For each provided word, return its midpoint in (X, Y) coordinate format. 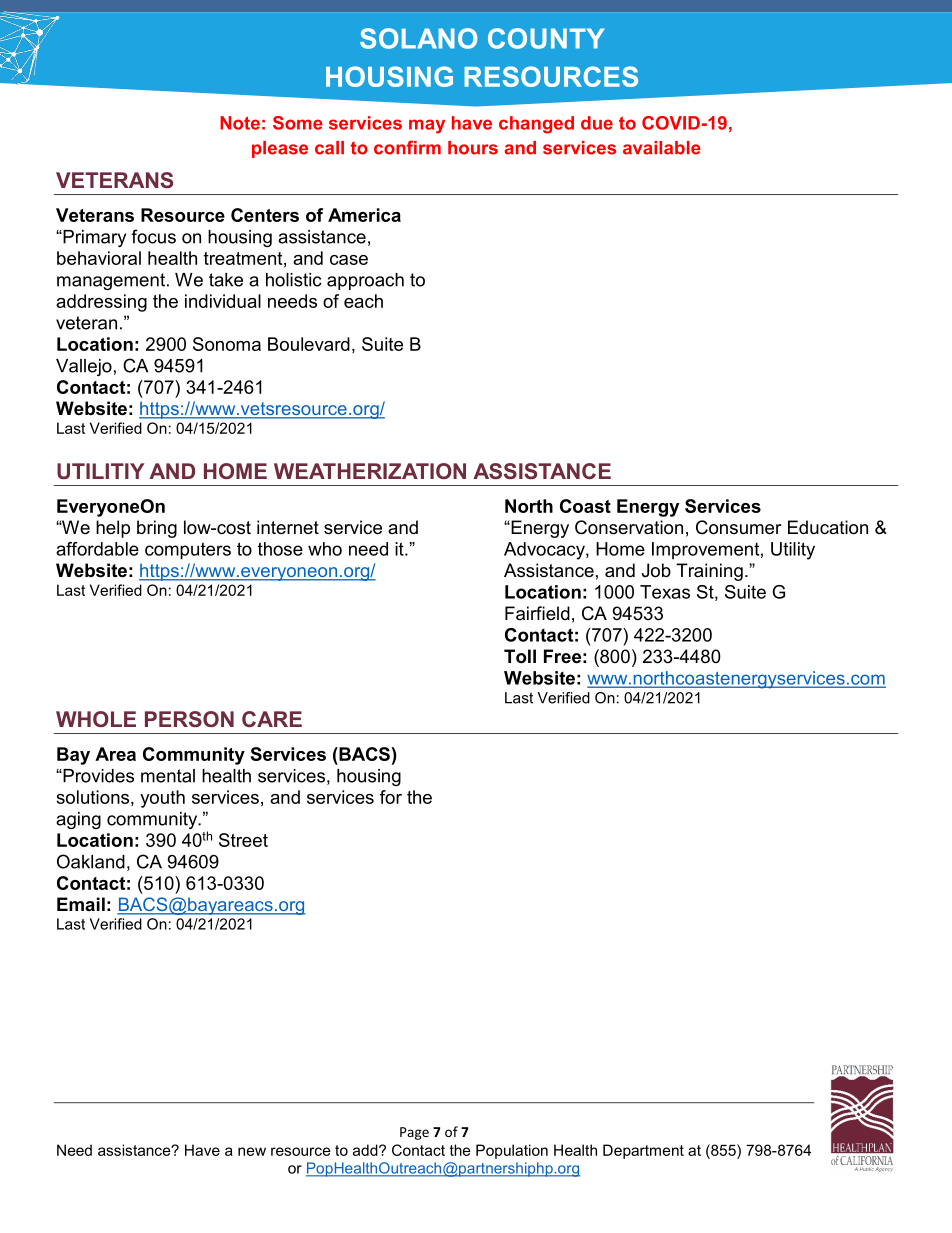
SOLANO (418, 38)
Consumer (739, 527)
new (252, 1151)
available (662, 148)
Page (414, 1133)
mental (168, 776)
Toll (520, 656)
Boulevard (309, 344)
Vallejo (84, 367)
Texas (665, 592)
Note (240, 123)
